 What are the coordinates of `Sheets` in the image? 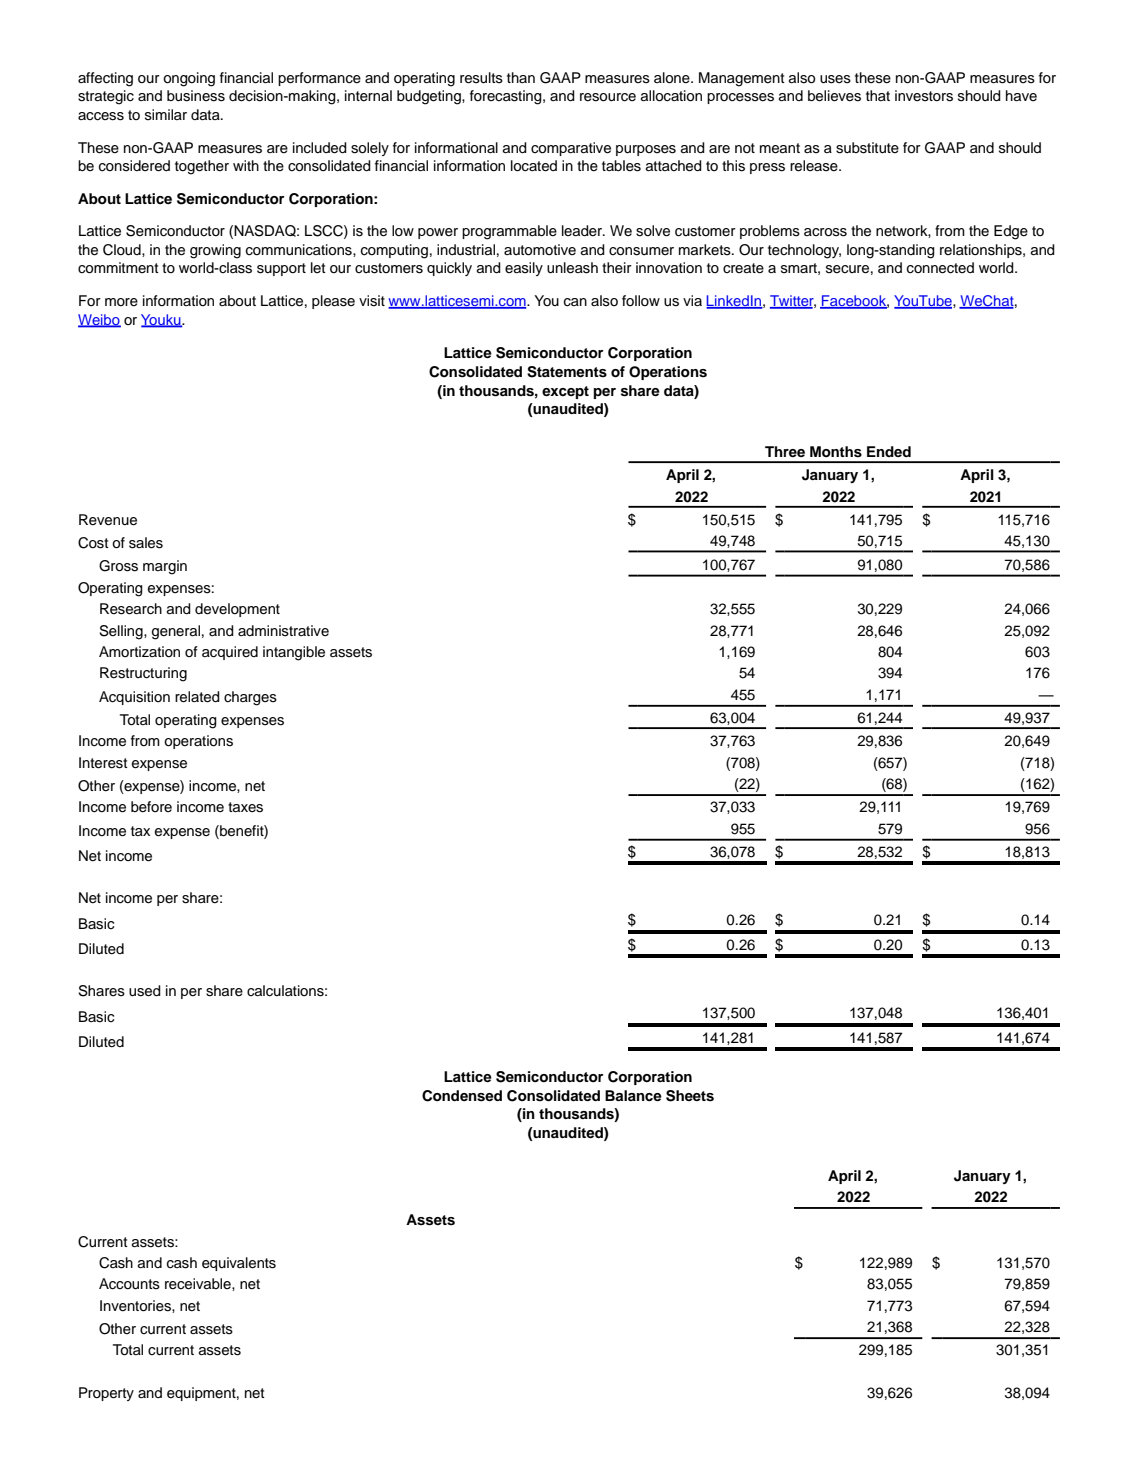 It's located at (690, 1096).
